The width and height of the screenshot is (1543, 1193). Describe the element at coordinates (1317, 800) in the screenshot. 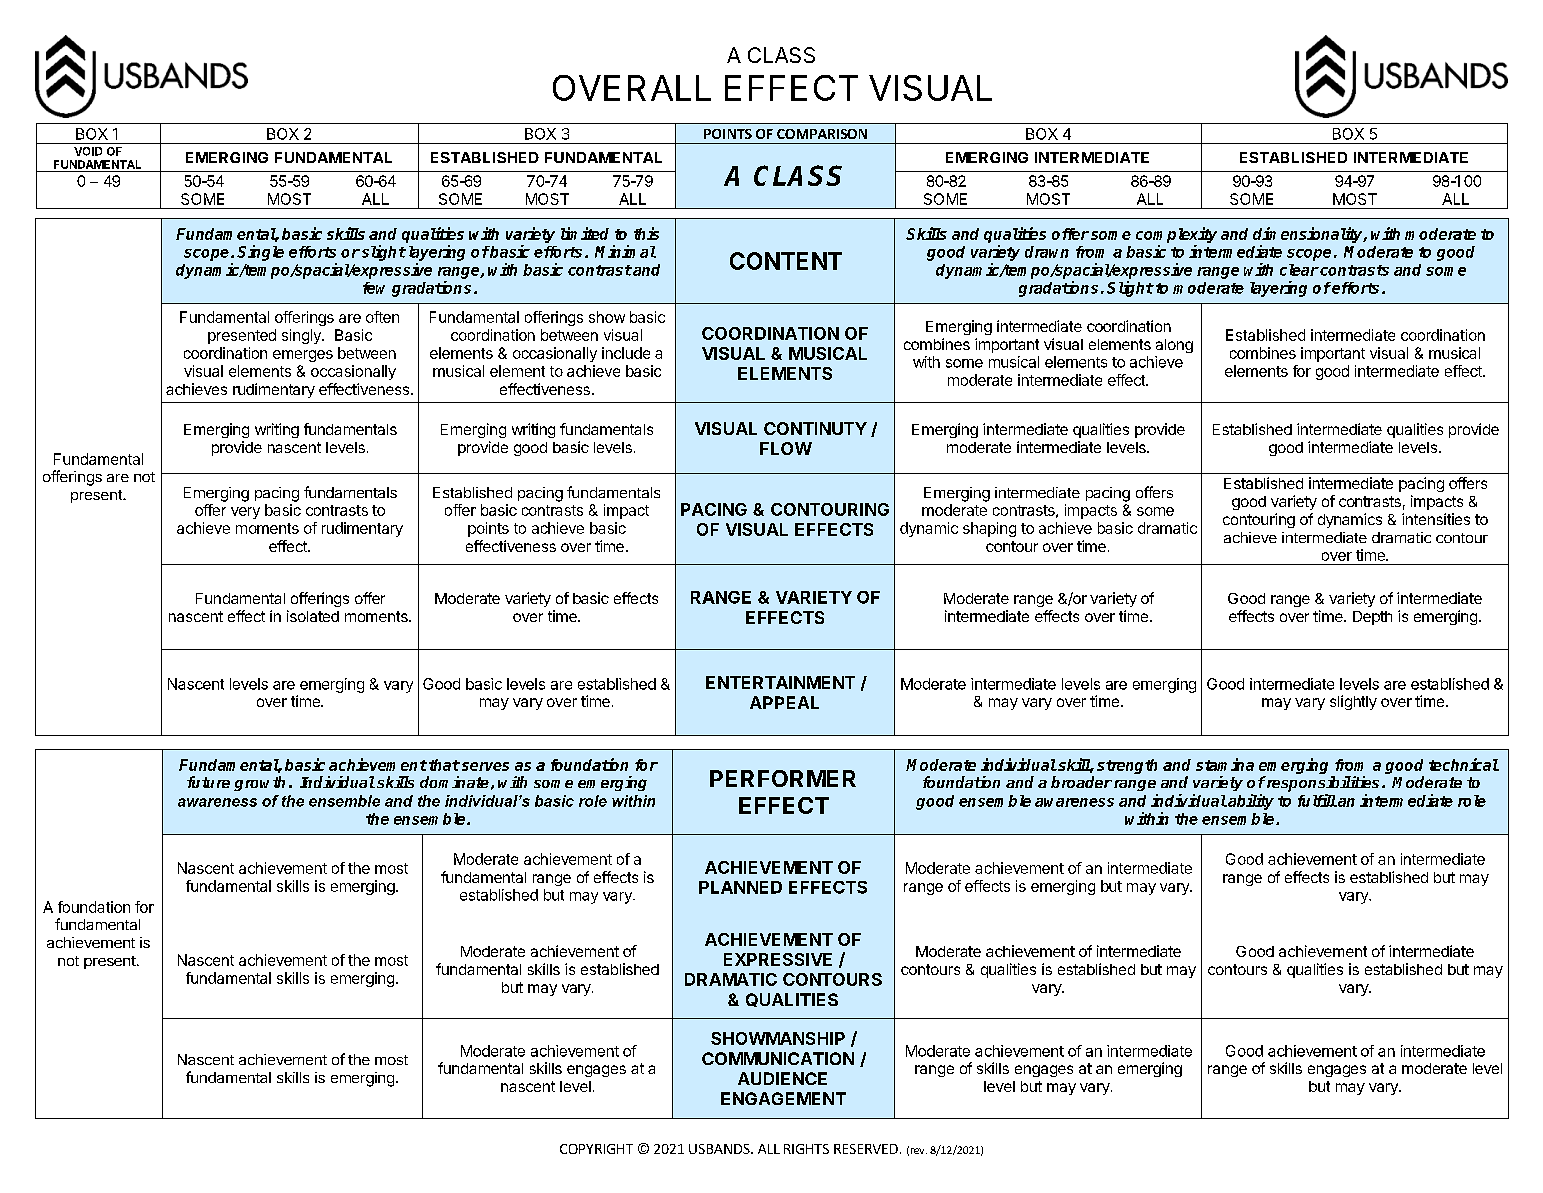

I see `fulfill` at that location.
